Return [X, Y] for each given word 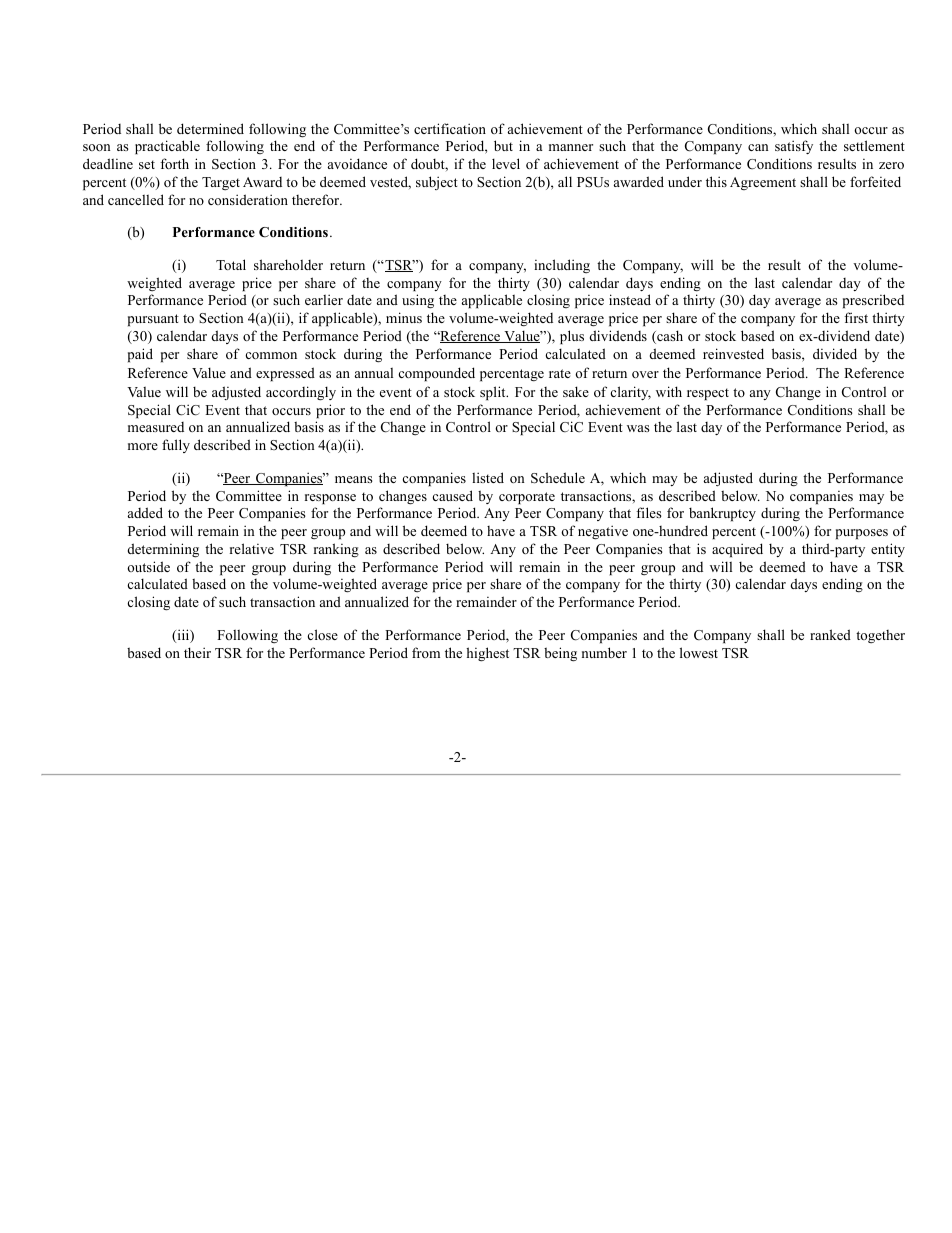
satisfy [794, 147]
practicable [167, 147]
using [418, 301]
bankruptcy [722, 514]
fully [176, 446]
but [503, 145]
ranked [830, 634]
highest [487, 654]
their [197, 652]
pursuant [153, 320]
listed [488, 477]
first [856, 317]
